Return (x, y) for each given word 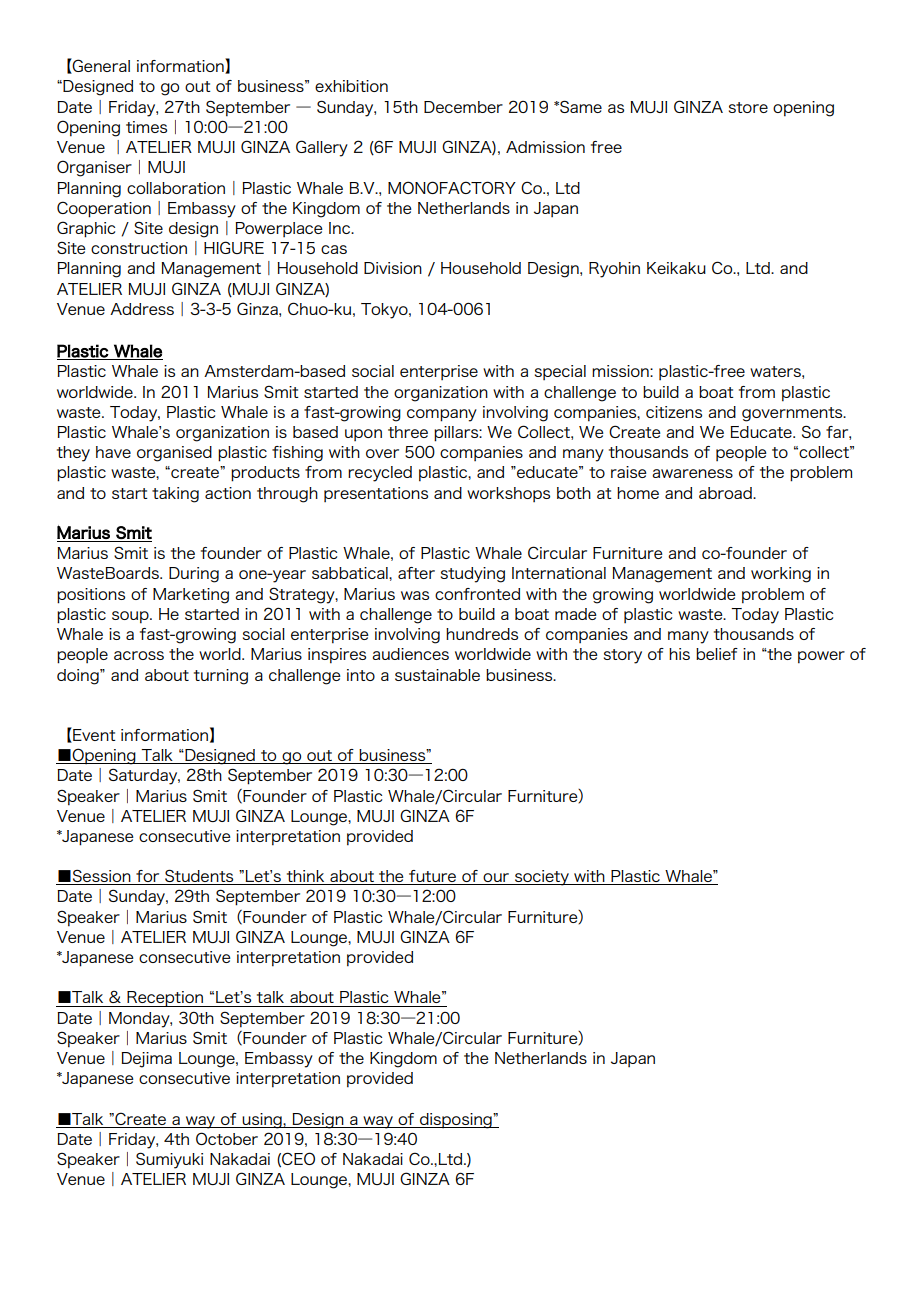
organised (174, 454)
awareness (692, 473)
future (433, 877)
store (748, 107)
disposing (456, 1121)
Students (199, 877)
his (679, 654)
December (463, 107)
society (542, 878)
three (408, 432)
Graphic (86, 229)
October (227, 1138)
